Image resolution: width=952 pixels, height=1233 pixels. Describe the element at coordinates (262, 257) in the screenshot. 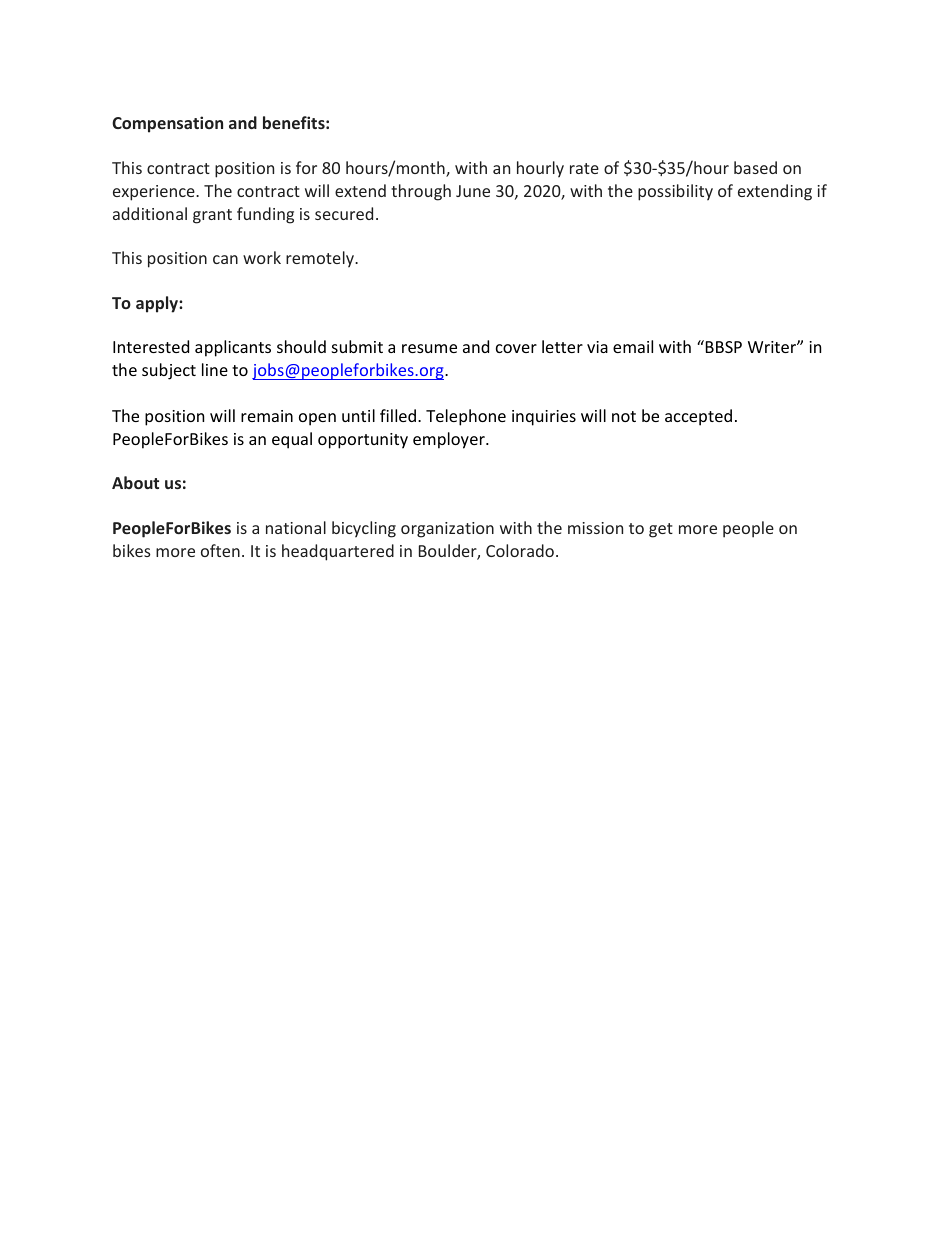

I see `work` at that location.
